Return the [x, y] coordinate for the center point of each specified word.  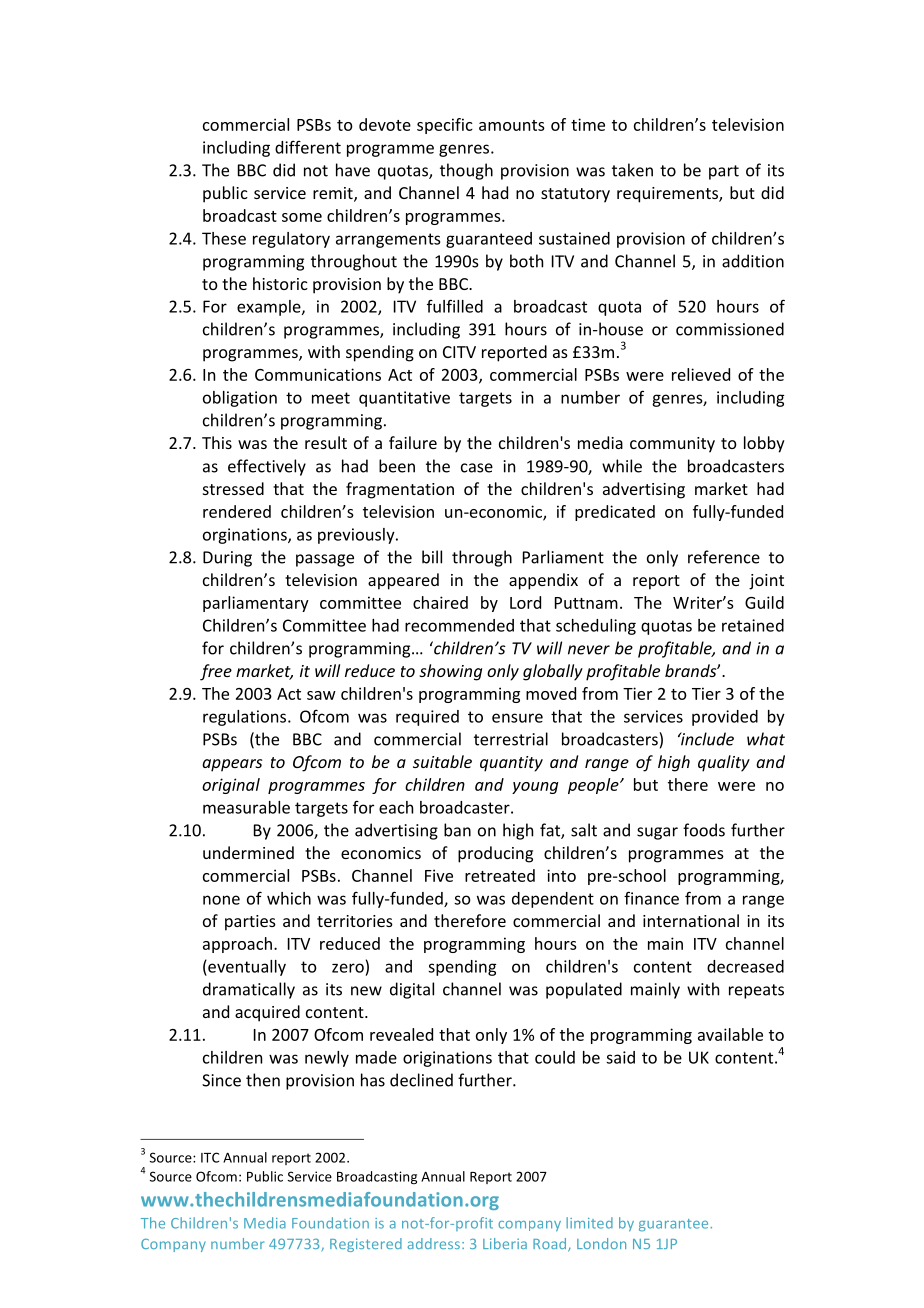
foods [704, 830]
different [308, 147]
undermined [248, 852]
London [601, 1243]
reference [724, 557]
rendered [237, 511]
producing [495, 854]
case [477, 468]
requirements [668, 195]
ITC [210, 1157]
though [466, 171]
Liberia [505, 1243]
